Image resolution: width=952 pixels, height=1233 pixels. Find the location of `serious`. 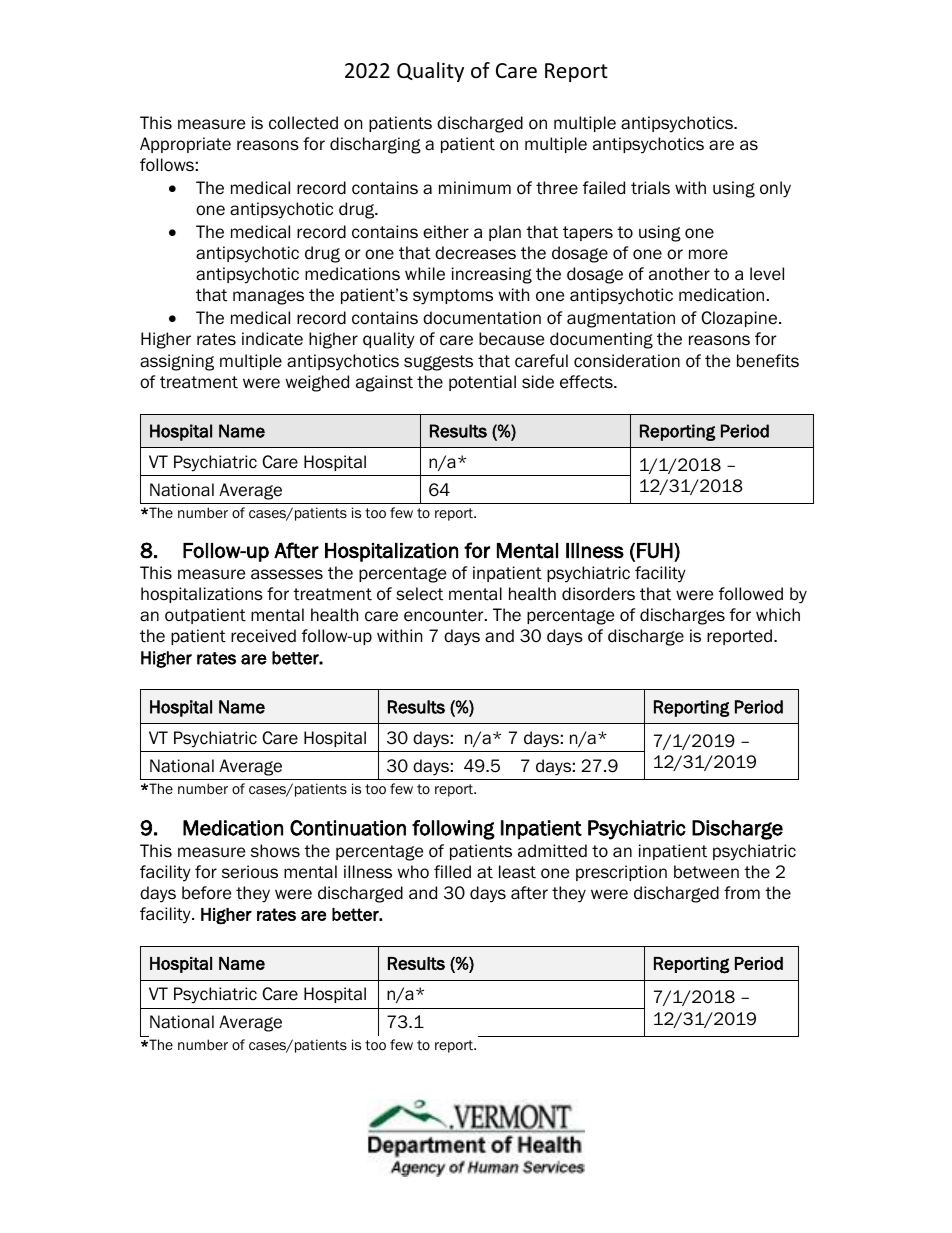

serious is located at coordinates (250, 872).
